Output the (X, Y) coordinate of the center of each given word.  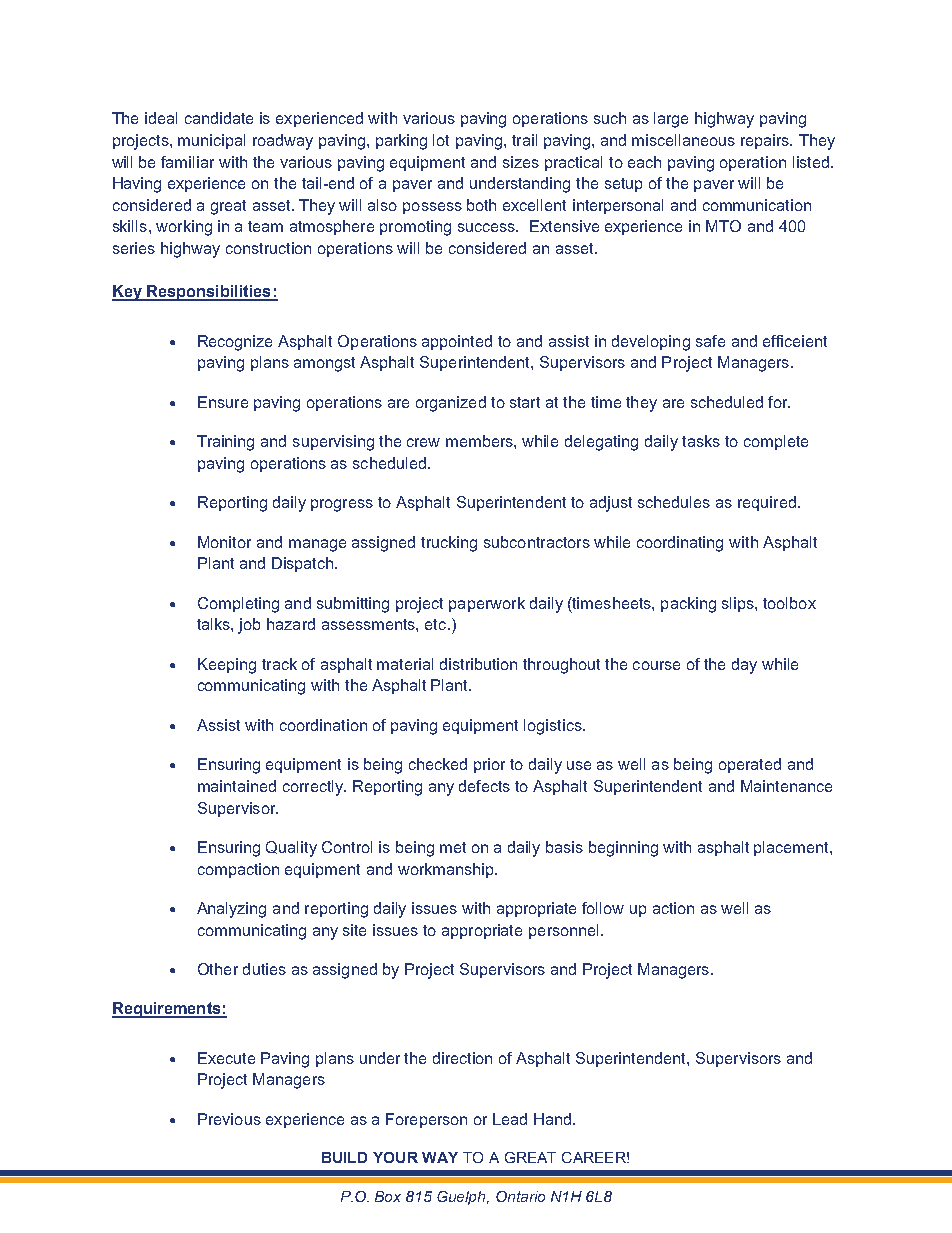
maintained (237, 786)
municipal (211, 141)
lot (441, 140)
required (767, 503)
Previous (229, 1119)
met (453, 847)
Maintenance (786, 786)
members (480, 441)
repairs (766, 141)
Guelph (463, 1198)
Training (225, 443)
